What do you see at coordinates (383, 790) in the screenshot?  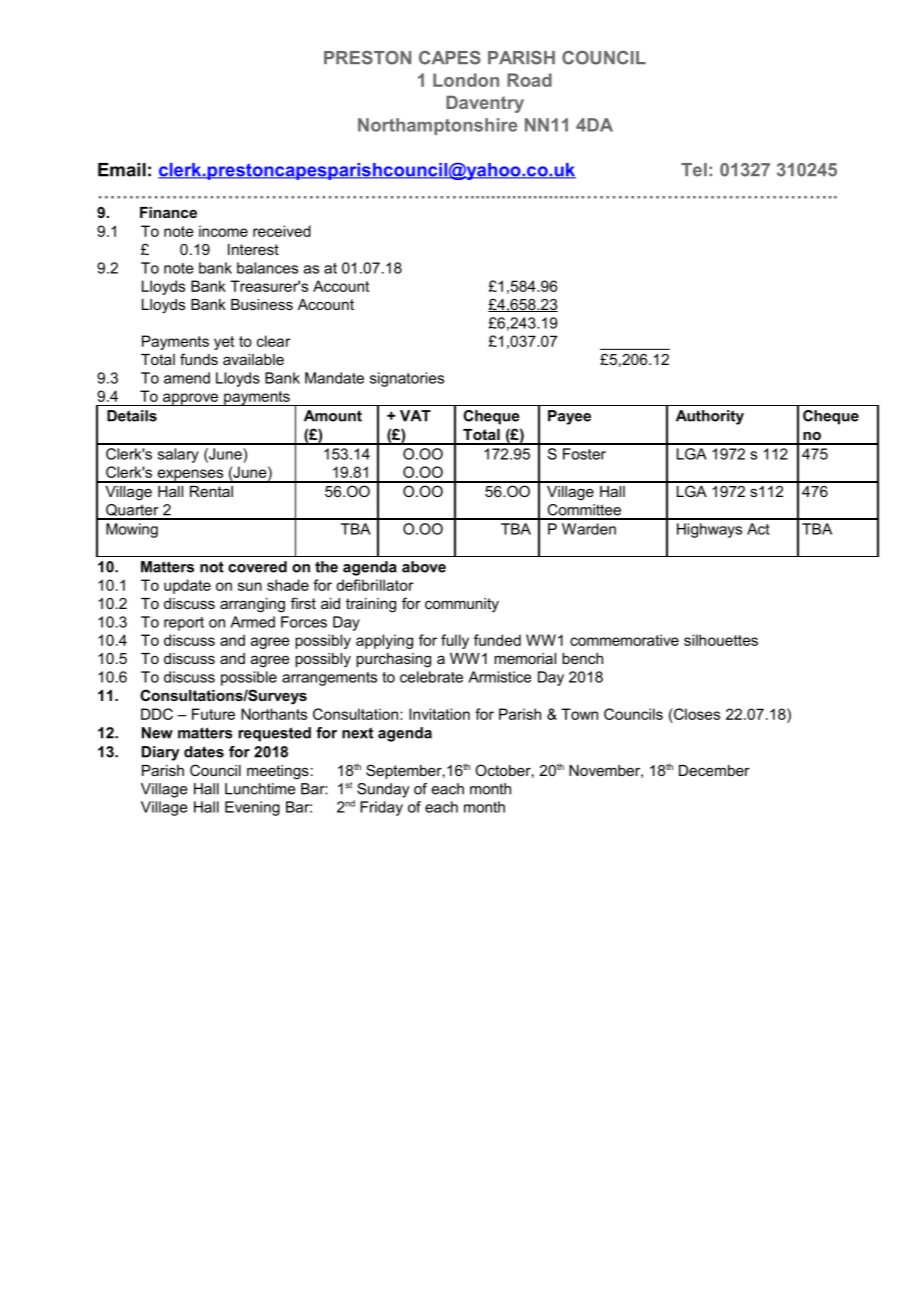 I see `Sunday` at bounding box center [383, 790].
